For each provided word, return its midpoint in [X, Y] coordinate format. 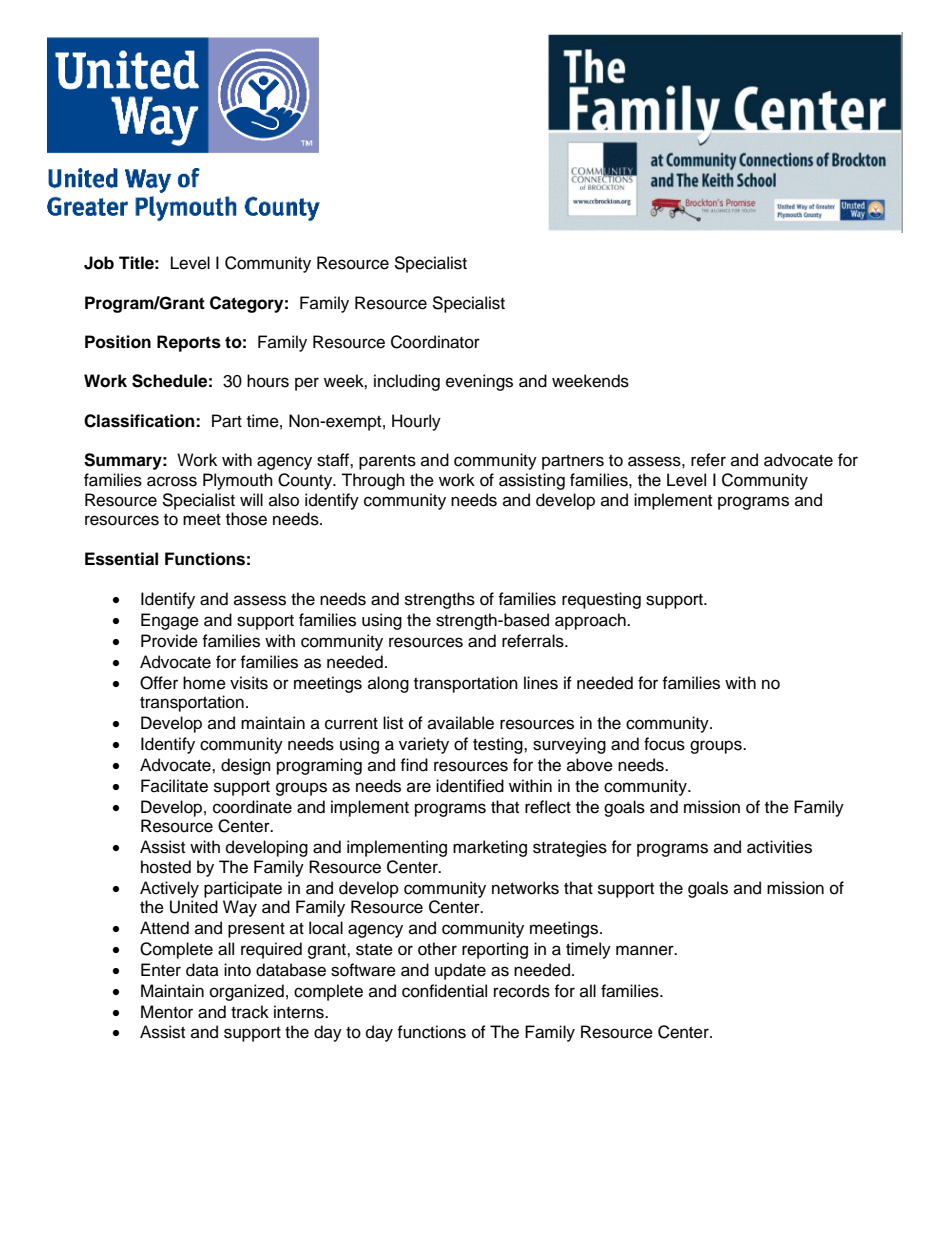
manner [646, 950]
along [388, 684]
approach [591, 621]
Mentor [167, 1012]
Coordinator [435, 342]
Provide [169, 641]
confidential [444, 991]
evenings [479, 382]
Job [99, 263]
